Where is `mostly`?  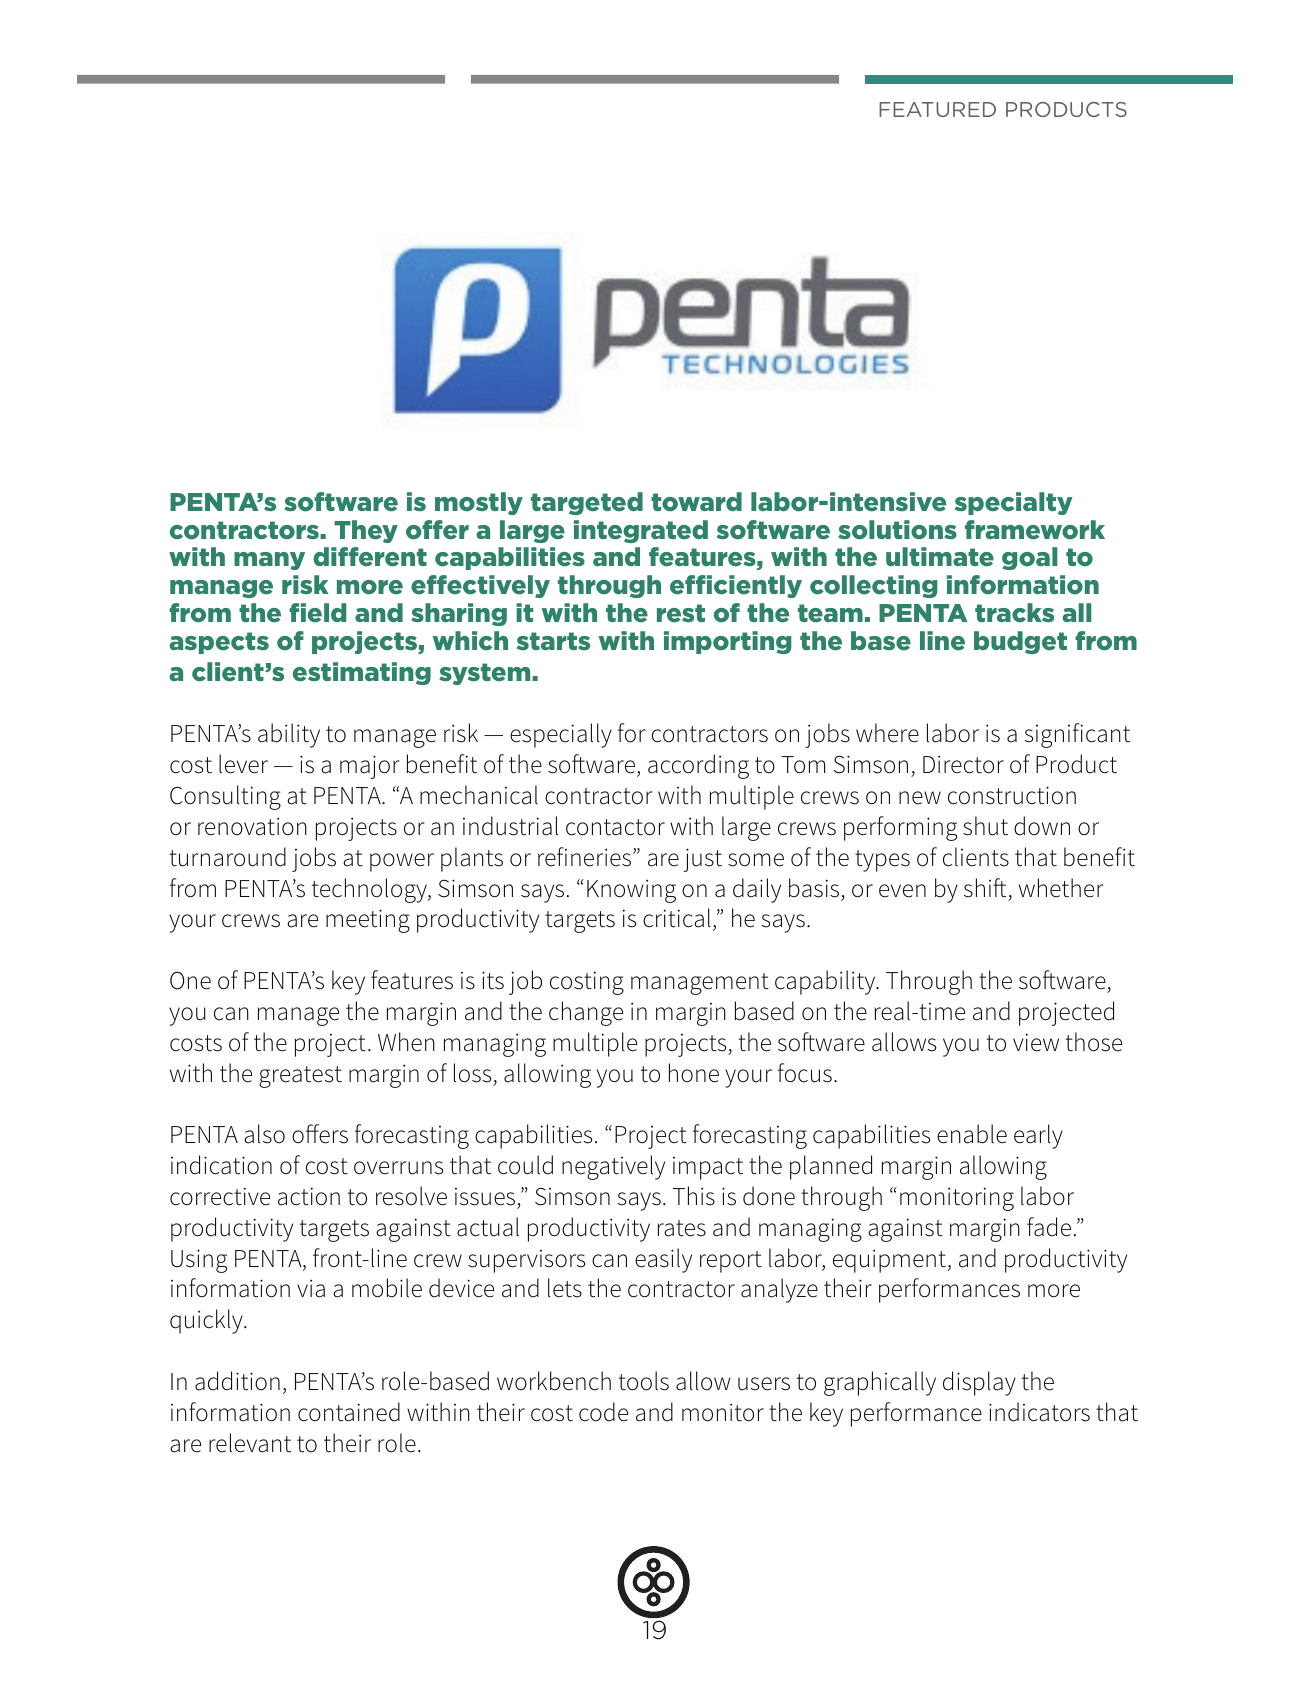 mostly is located at coordinates (479, 503).
